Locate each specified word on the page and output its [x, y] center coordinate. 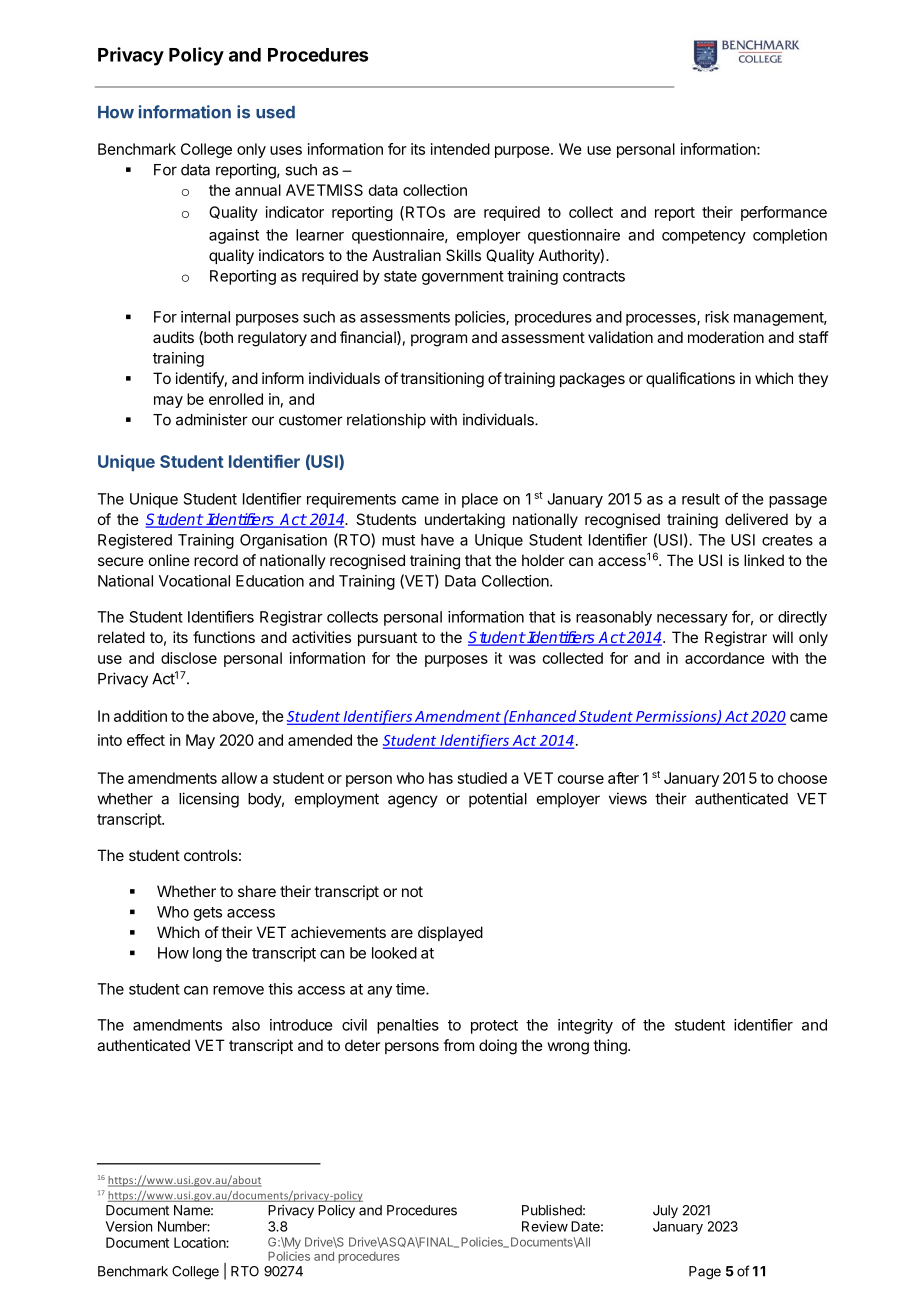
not [412, 891]
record [216, 560]
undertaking [465, 521]
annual [258, 190]
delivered [756, 519]
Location [200, 1242]
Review [545, 1226]
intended [460, 149]
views [628, 798]
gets [208, 914]
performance [784, 213]
